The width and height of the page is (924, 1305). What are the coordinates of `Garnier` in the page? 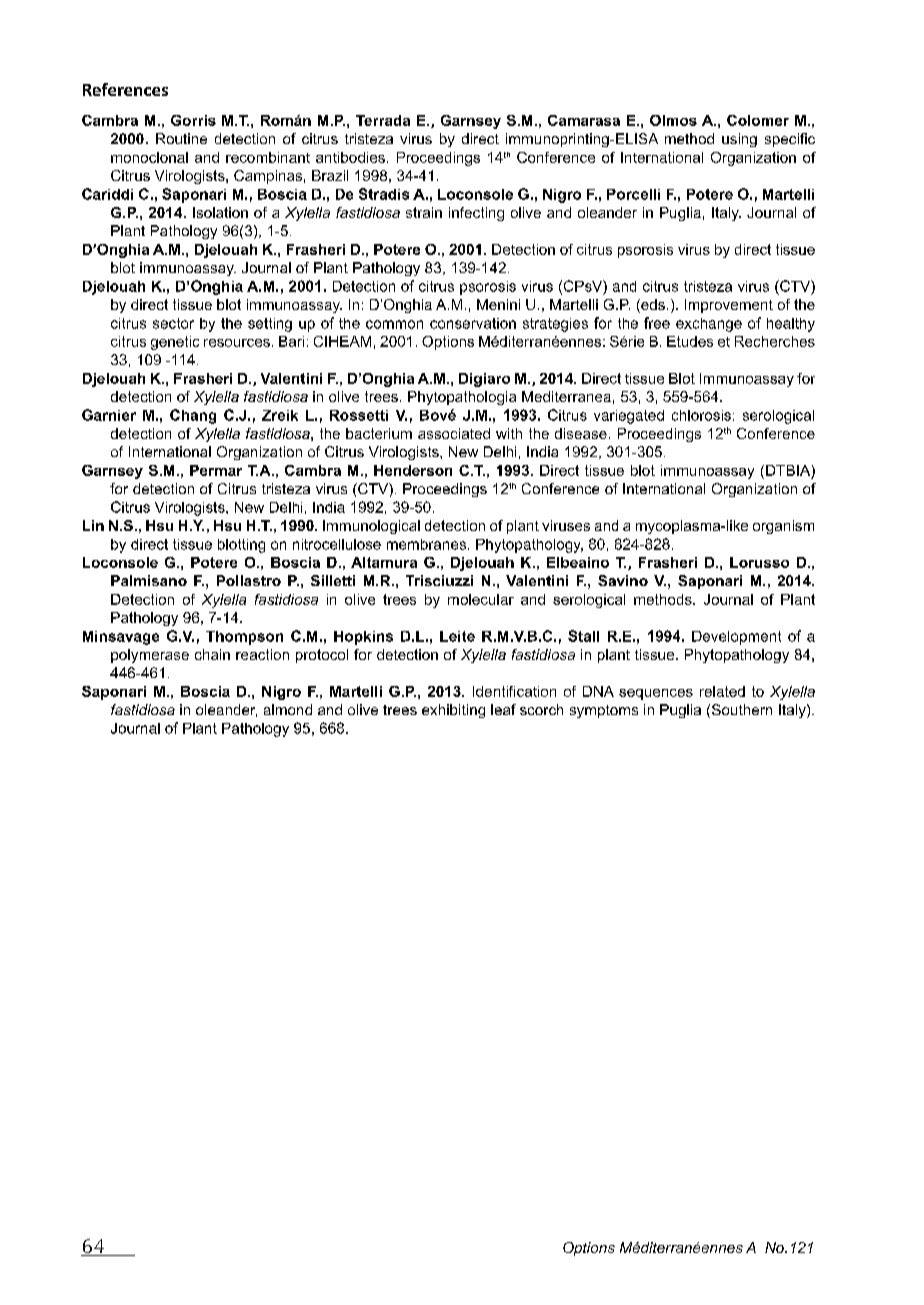 It's located at (109, 415).
